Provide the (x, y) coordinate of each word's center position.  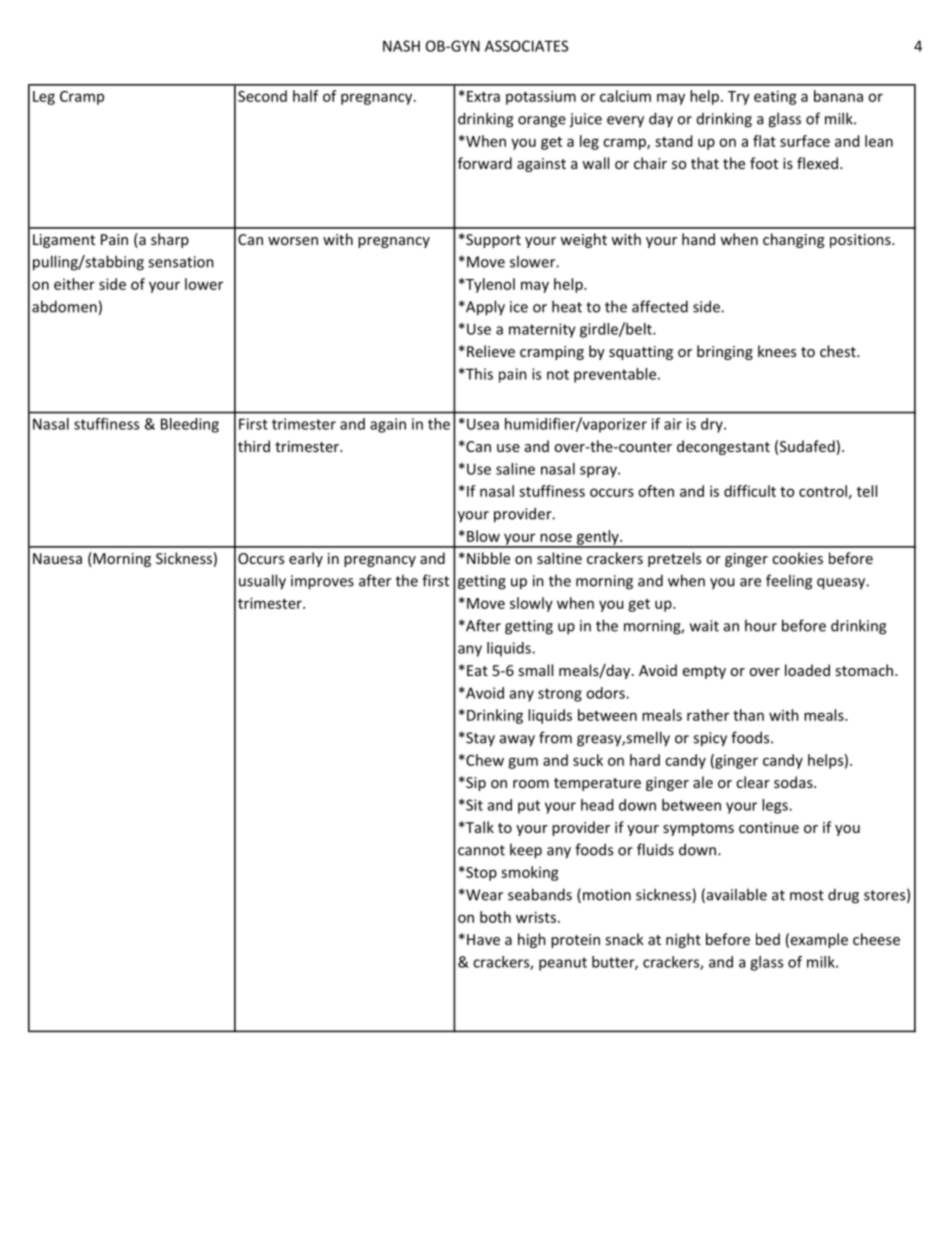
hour (761, 625)
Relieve (491, 351)
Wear (483, 895)
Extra (483, 96)
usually (262, 582)
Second (262, 96)
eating (775, 97)
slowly (531, 604)
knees (777, 351)
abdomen (64, 306)
